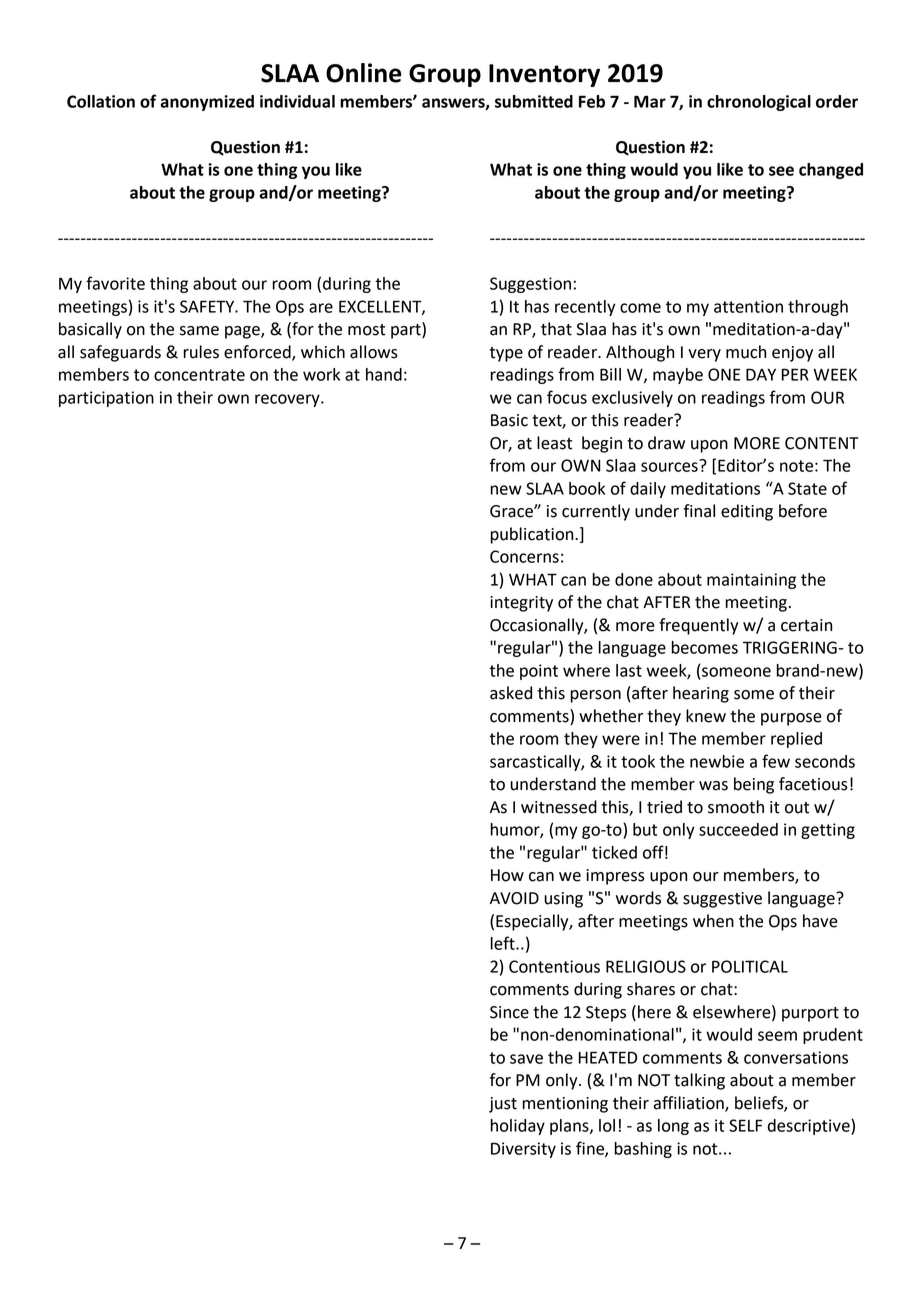 This page has width=924, height=1308. What do you see at coordinates (503, 1105) in the page?
I see `just` at bounding box center [503, 1105].
